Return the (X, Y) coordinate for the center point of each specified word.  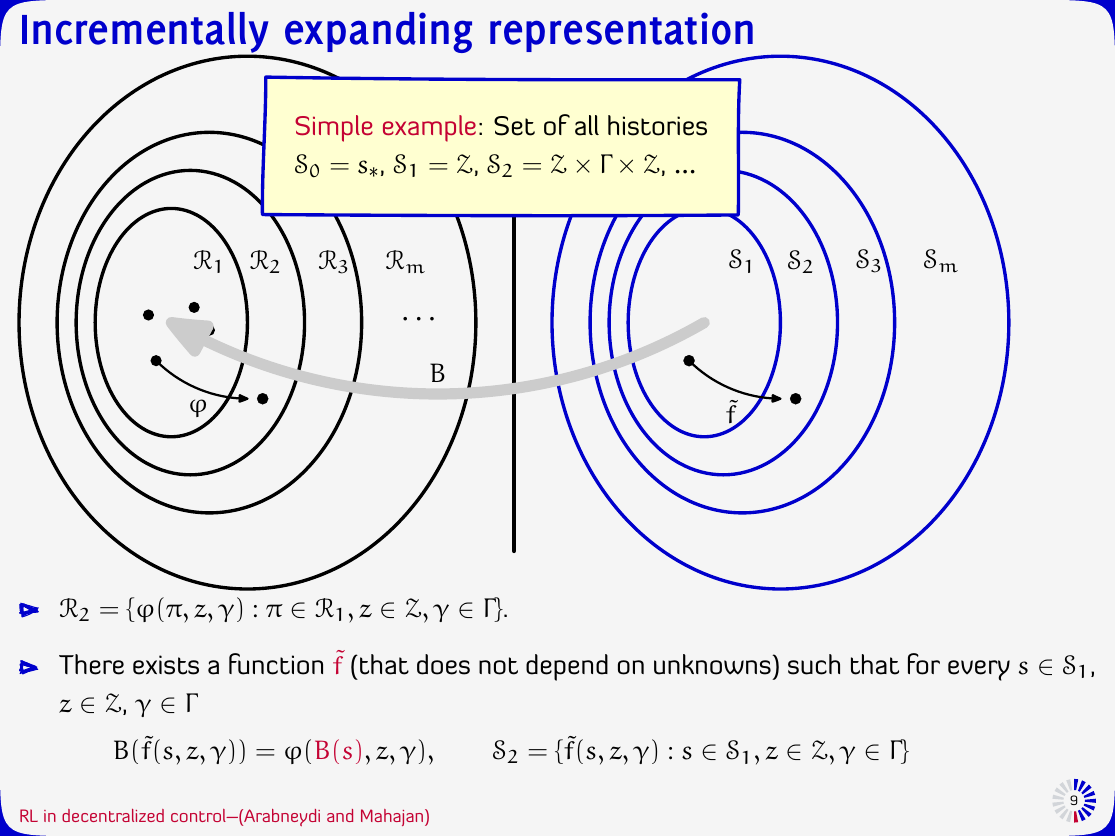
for (924, 664)
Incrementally (146, 34)
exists (166, 665)
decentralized (113, 815)
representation (621, 32)
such (814, 664)
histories (657, 125)
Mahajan (393, 817)
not (498, 666)
